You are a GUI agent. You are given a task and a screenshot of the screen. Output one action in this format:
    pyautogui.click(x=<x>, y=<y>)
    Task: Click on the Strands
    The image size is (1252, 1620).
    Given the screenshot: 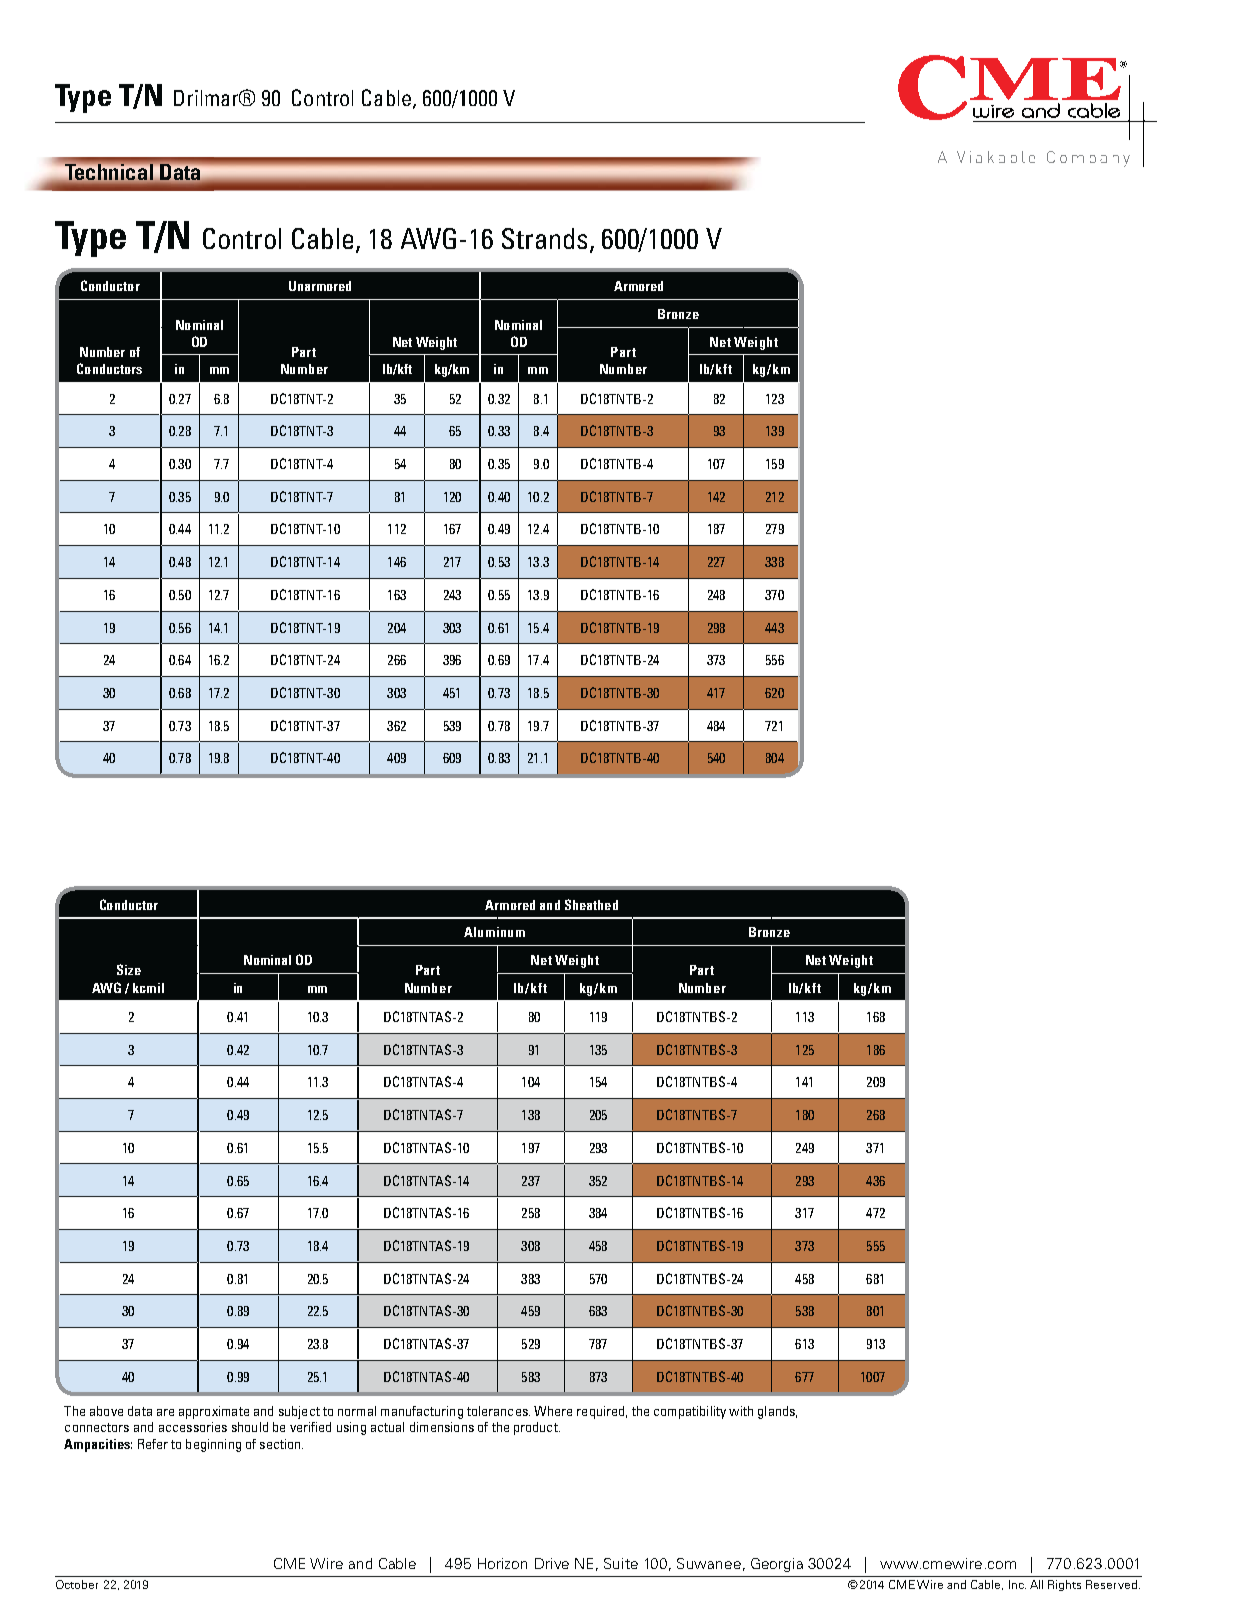 What is the action you would take?
    pyautogui.click(x=546, y=240)
